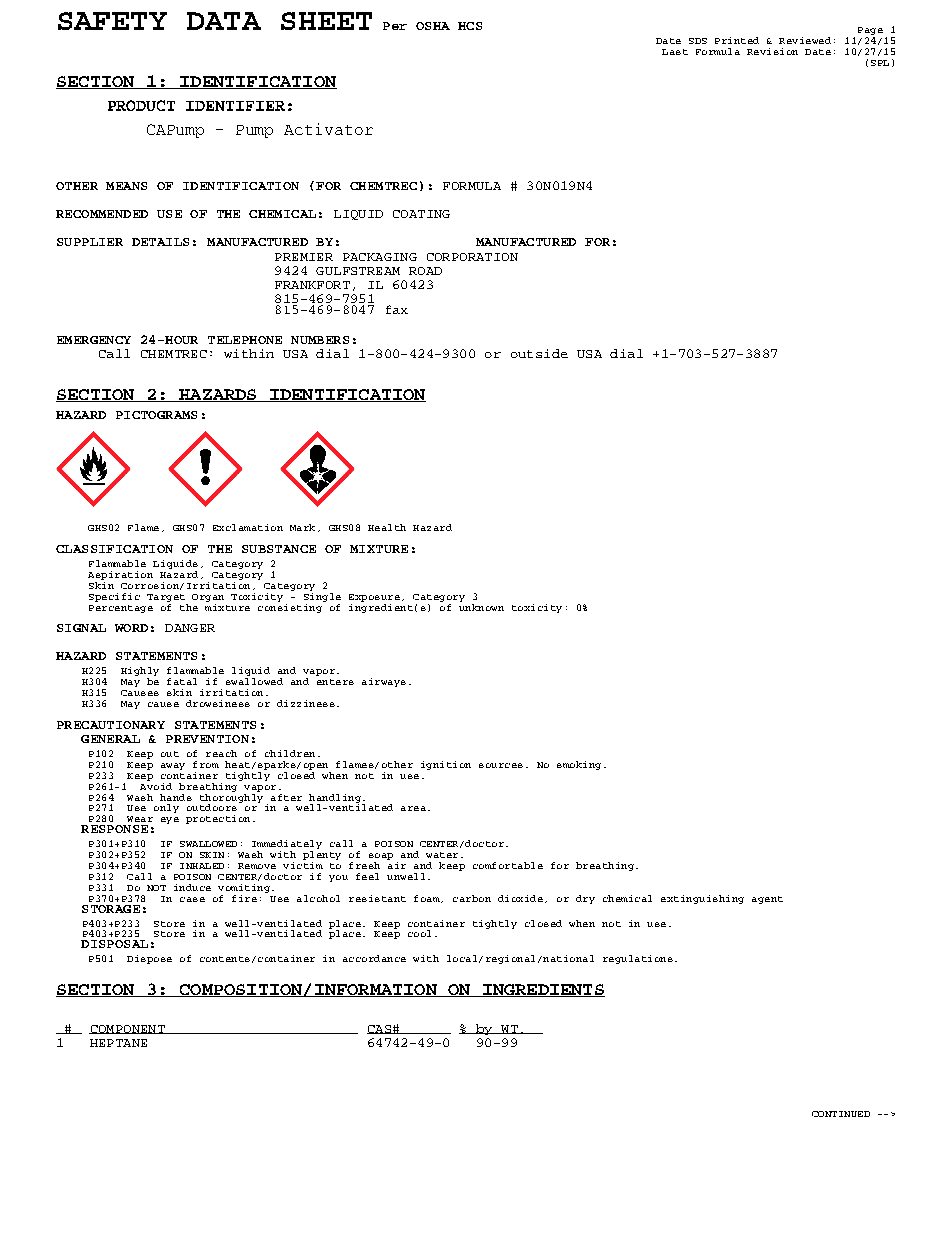 Image resolution: width=952 pixels, height=1233 pixels. Describe the element at coordinates (245, 340) in the page. I see `TELEPHONE` at that location.
